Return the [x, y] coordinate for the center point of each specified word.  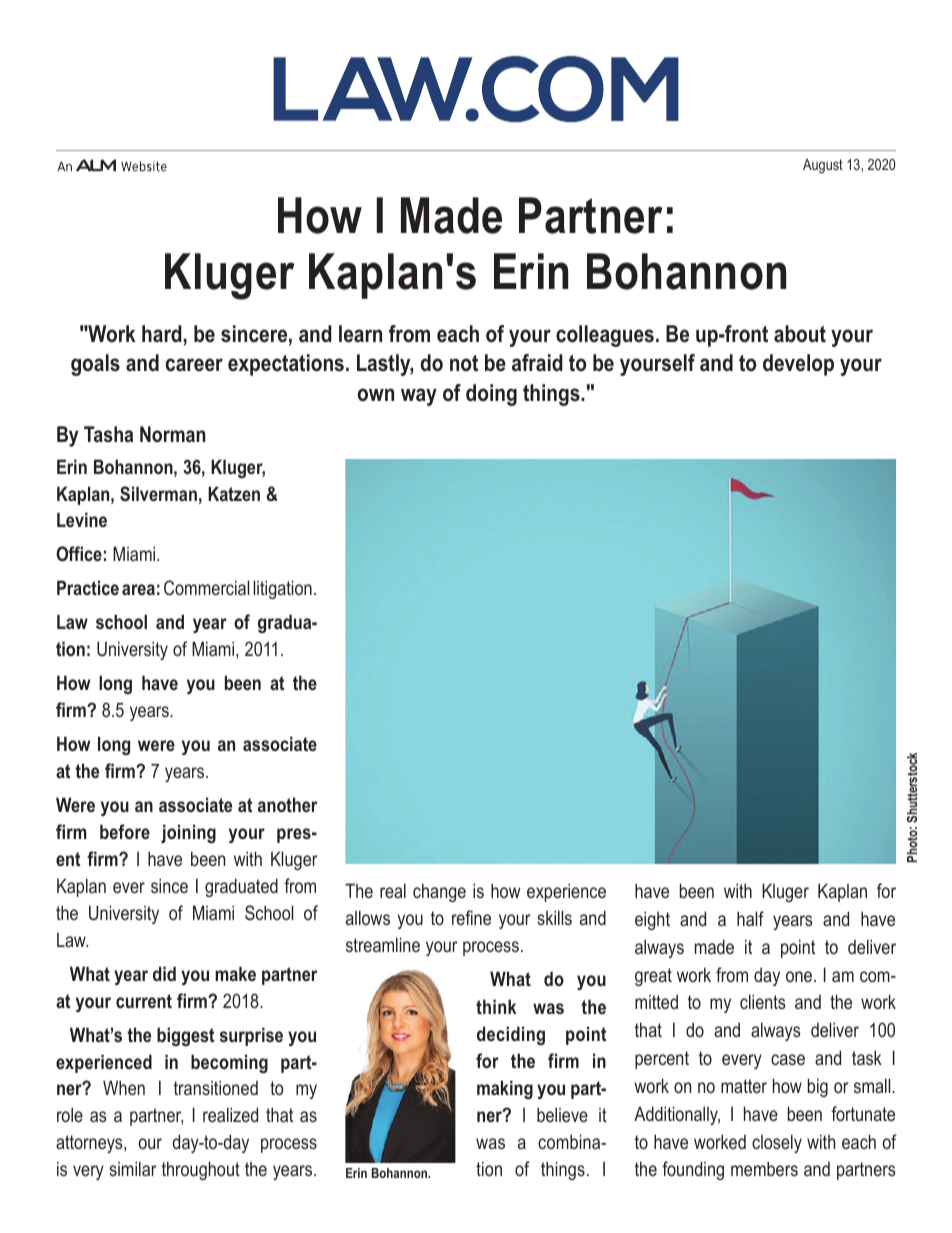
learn [360, 334]
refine [471, 917]
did [164, 973]
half [750, 918]
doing [491, 395]
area [138, 589]
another [287, 804]
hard [163, 335]
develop [798, 365]
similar [133, 1168]
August [823, 166]
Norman [173, 434]
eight [652, 920]
